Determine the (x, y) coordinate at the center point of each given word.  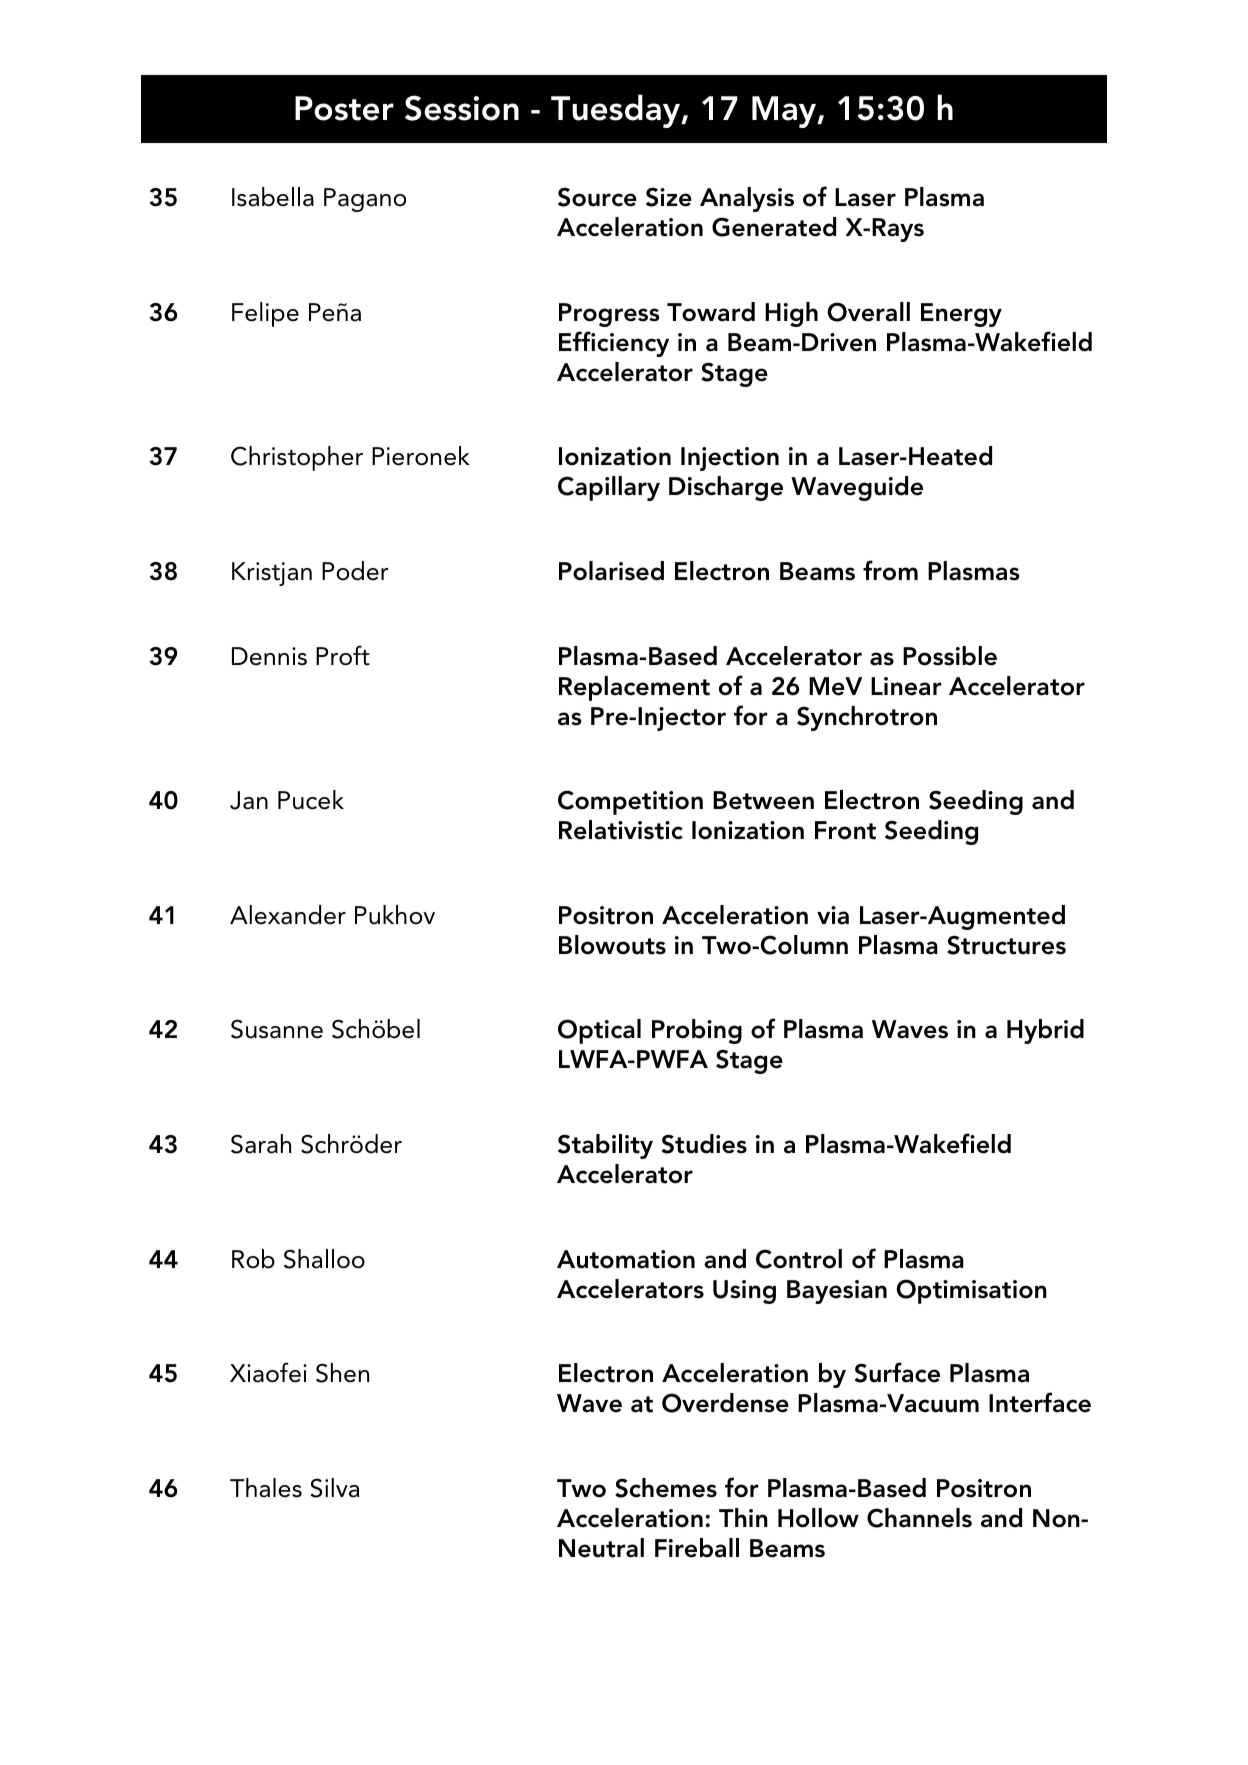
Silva (335, 1488)
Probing (697, 1031)
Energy (961, 315)
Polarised (611, 571)
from (890, 570)
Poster (344, 108)
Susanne (277, 1029)
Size (669, 197)
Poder (355, 571)
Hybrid (1045, 1031)
